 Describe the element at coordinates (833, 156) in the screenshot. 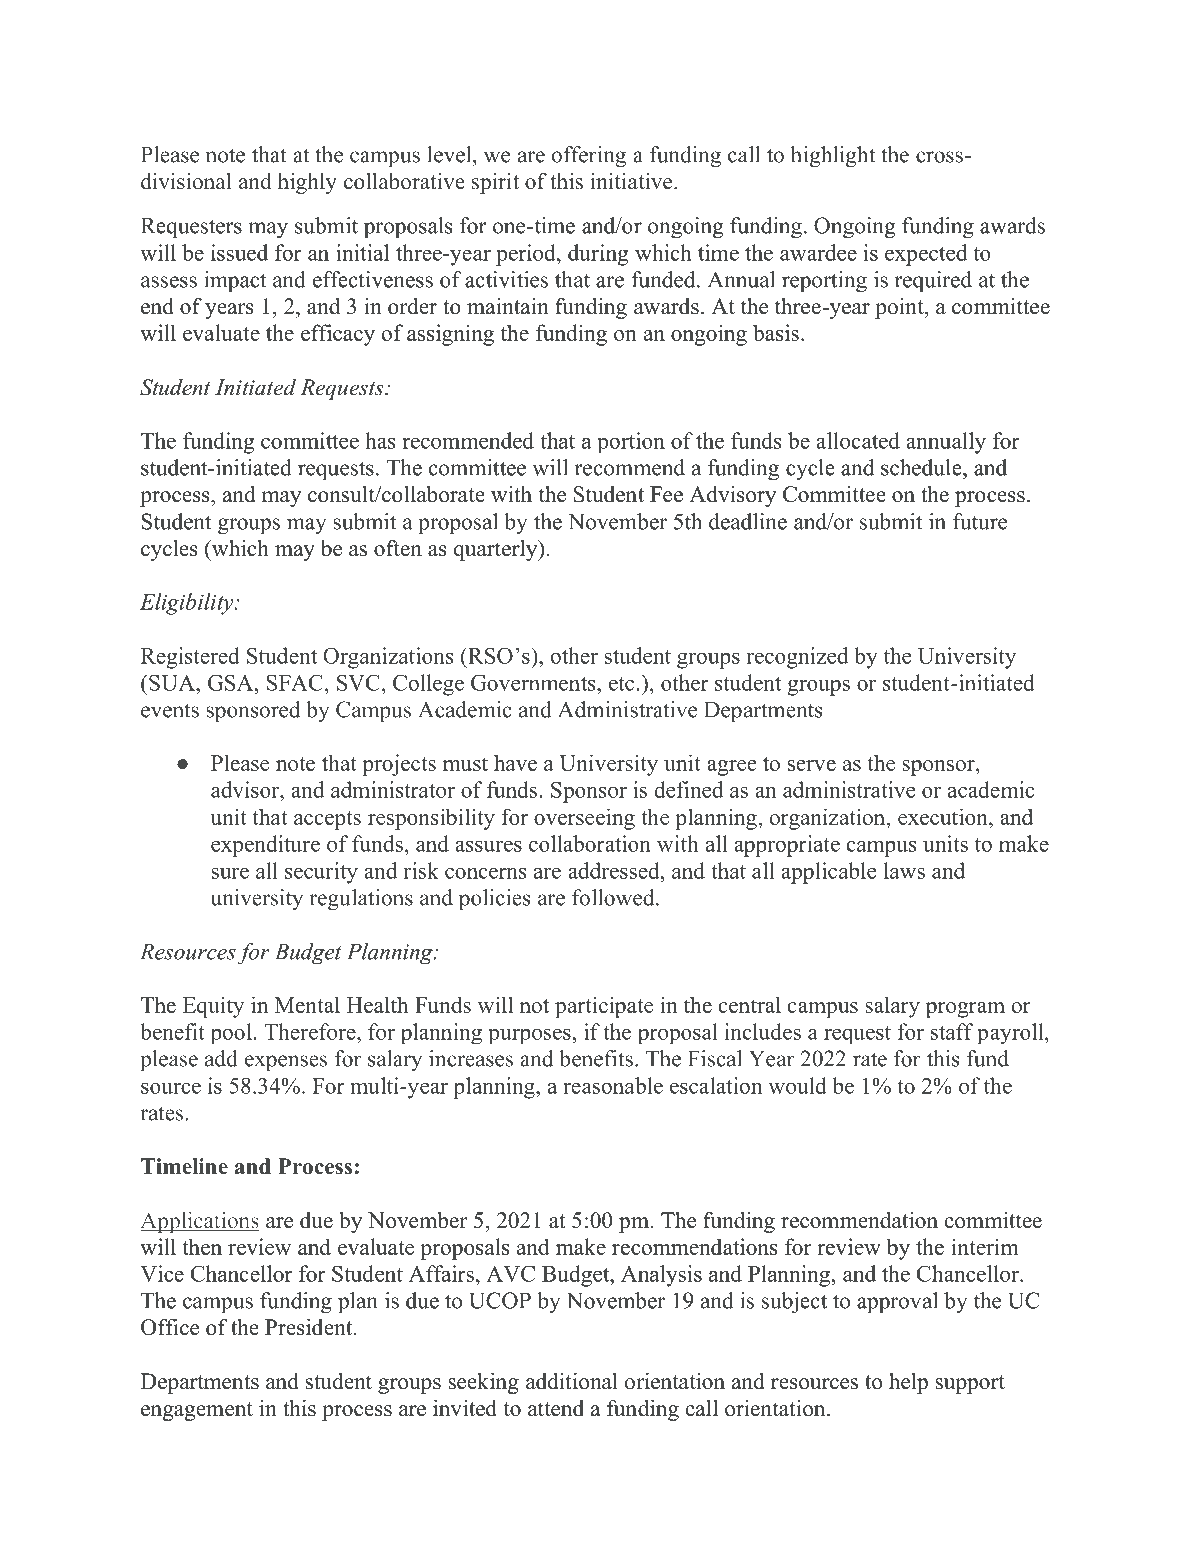

I see `highlight` at that location.
